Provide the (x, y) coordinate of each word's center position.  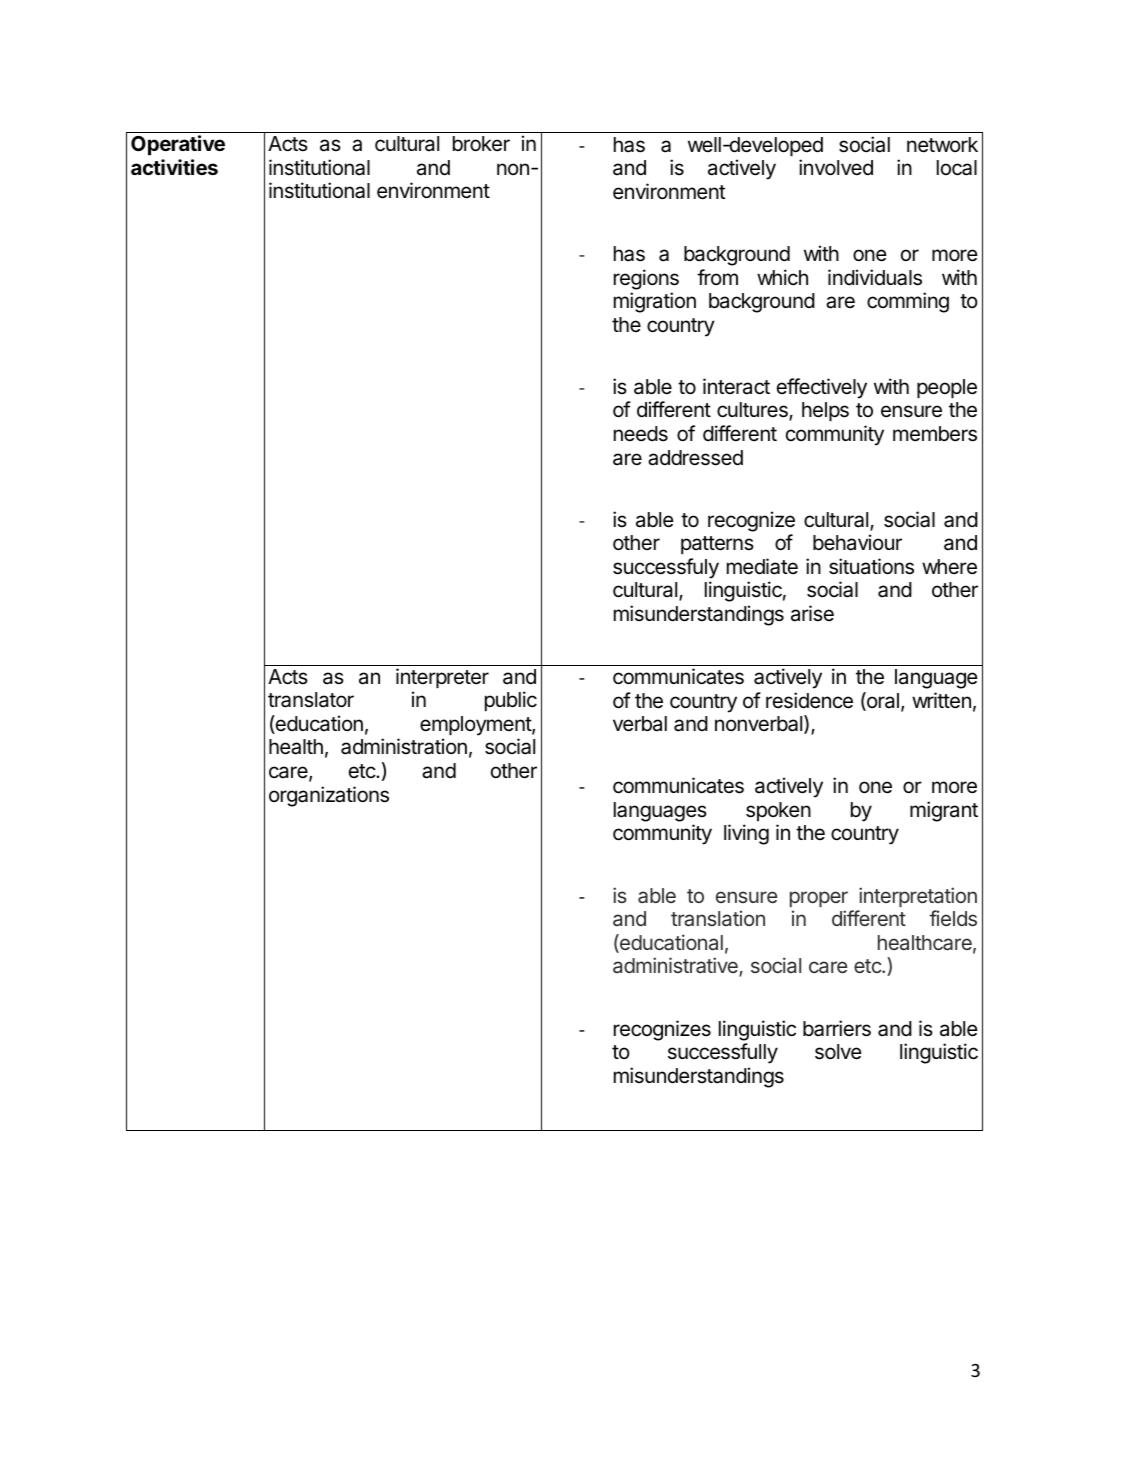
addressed (695, 458)
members (935, 434)
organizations (329, 796)
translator (311, 700)
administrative (676, 967)
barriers (837, 1028)
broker (481, 144)
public (511, 701)
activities (174, 167)
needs (641, 434)
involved (836, 167)
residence (809, 700)
